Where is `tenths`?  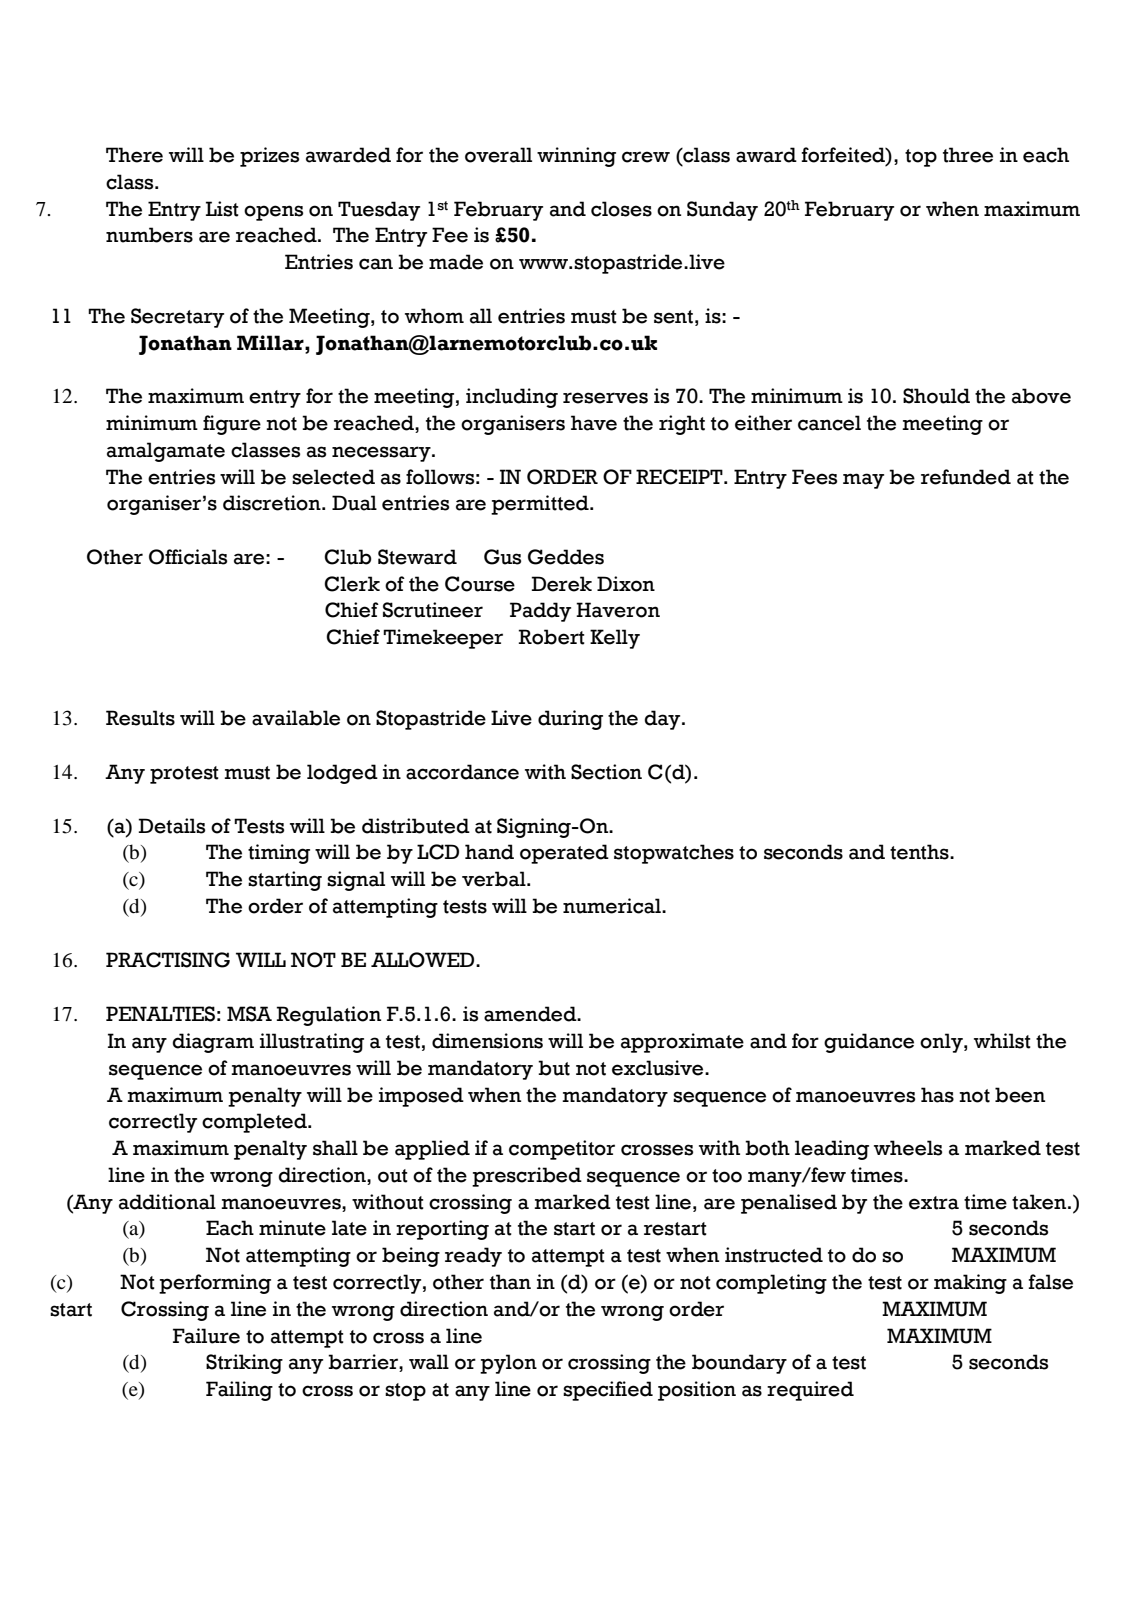
tenths is located at coordinates (920, 852).
